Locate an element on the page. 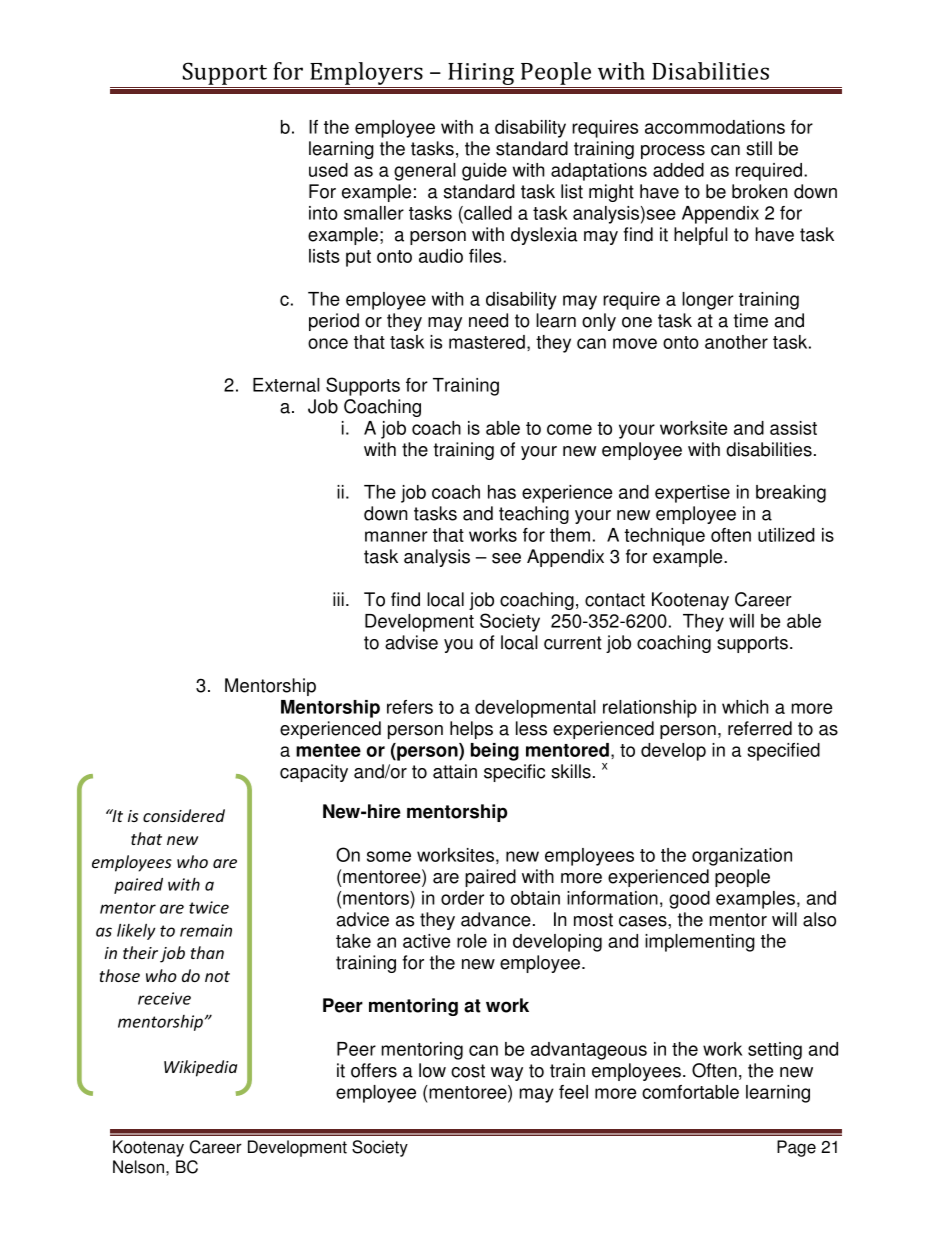 Image resolution: width=952 pixels, height=1233 pixels. accommodations is located at coordinates (715, 127).
